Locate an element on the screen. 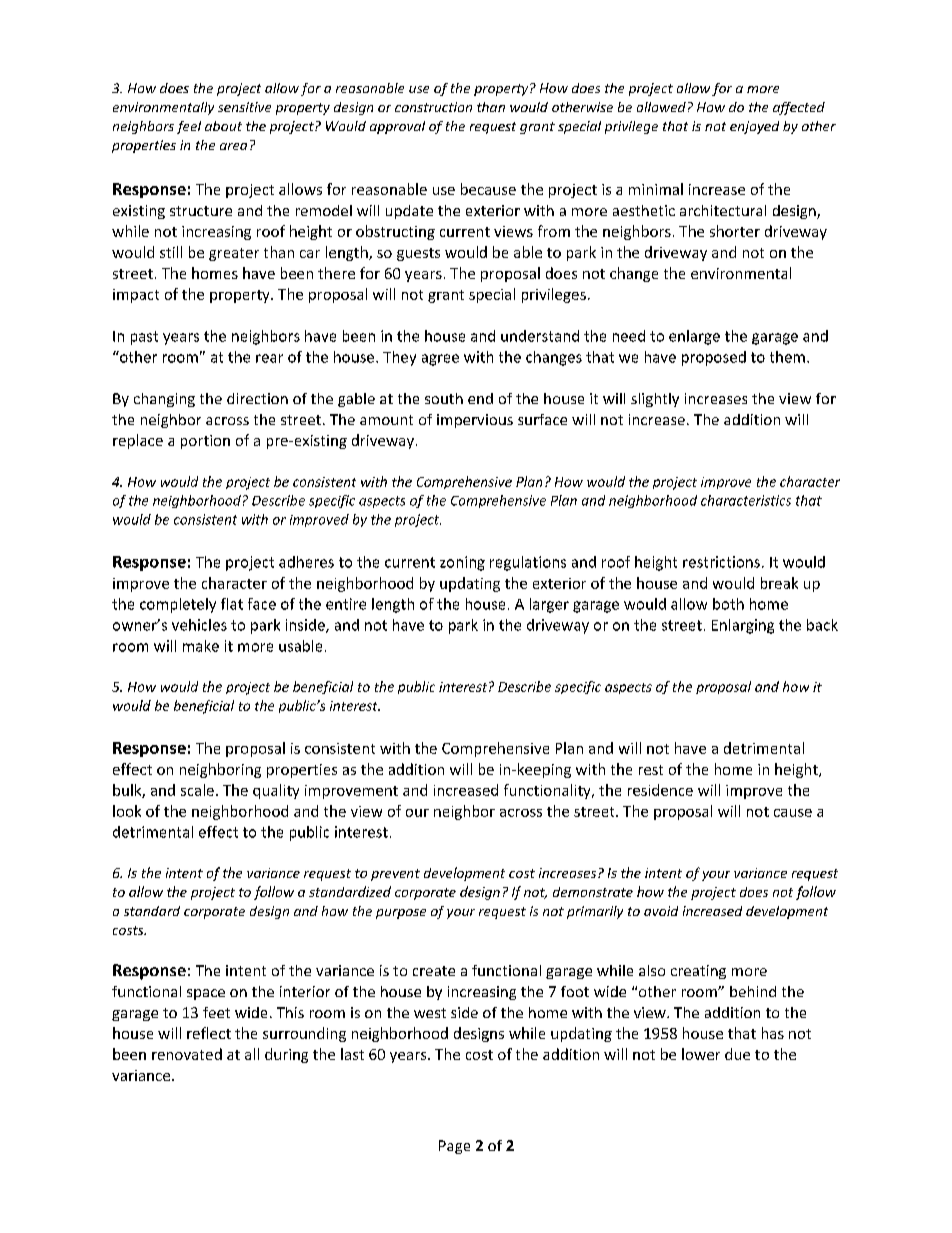 Image resolution: width=952 pixels, height=1233 pixels. construction is located at coordinates (433, 107).
